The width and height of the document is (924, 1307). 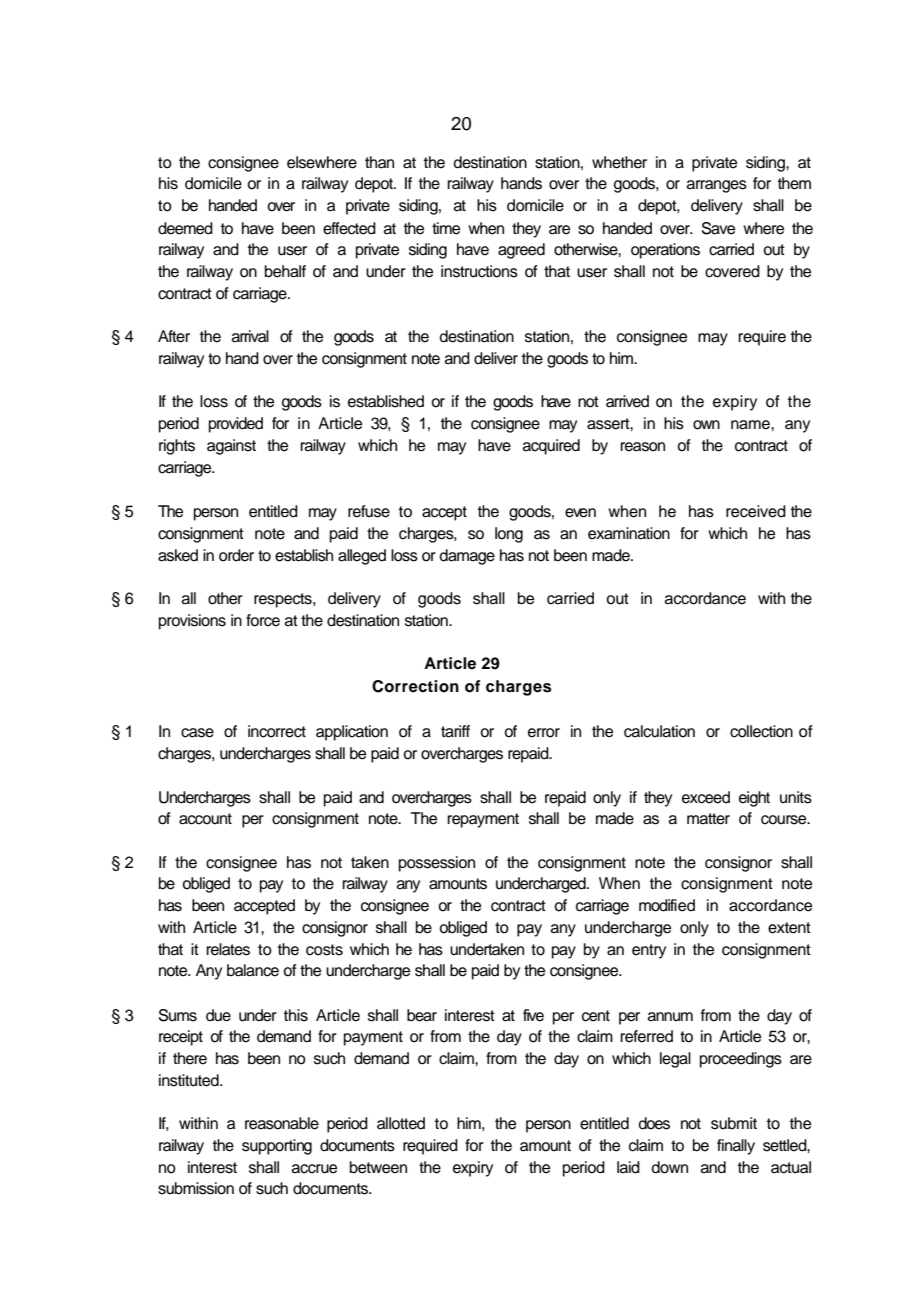 What do you see at coordinates (509, 535) in the document?
I see `long` at bounding box center [509, 535].
